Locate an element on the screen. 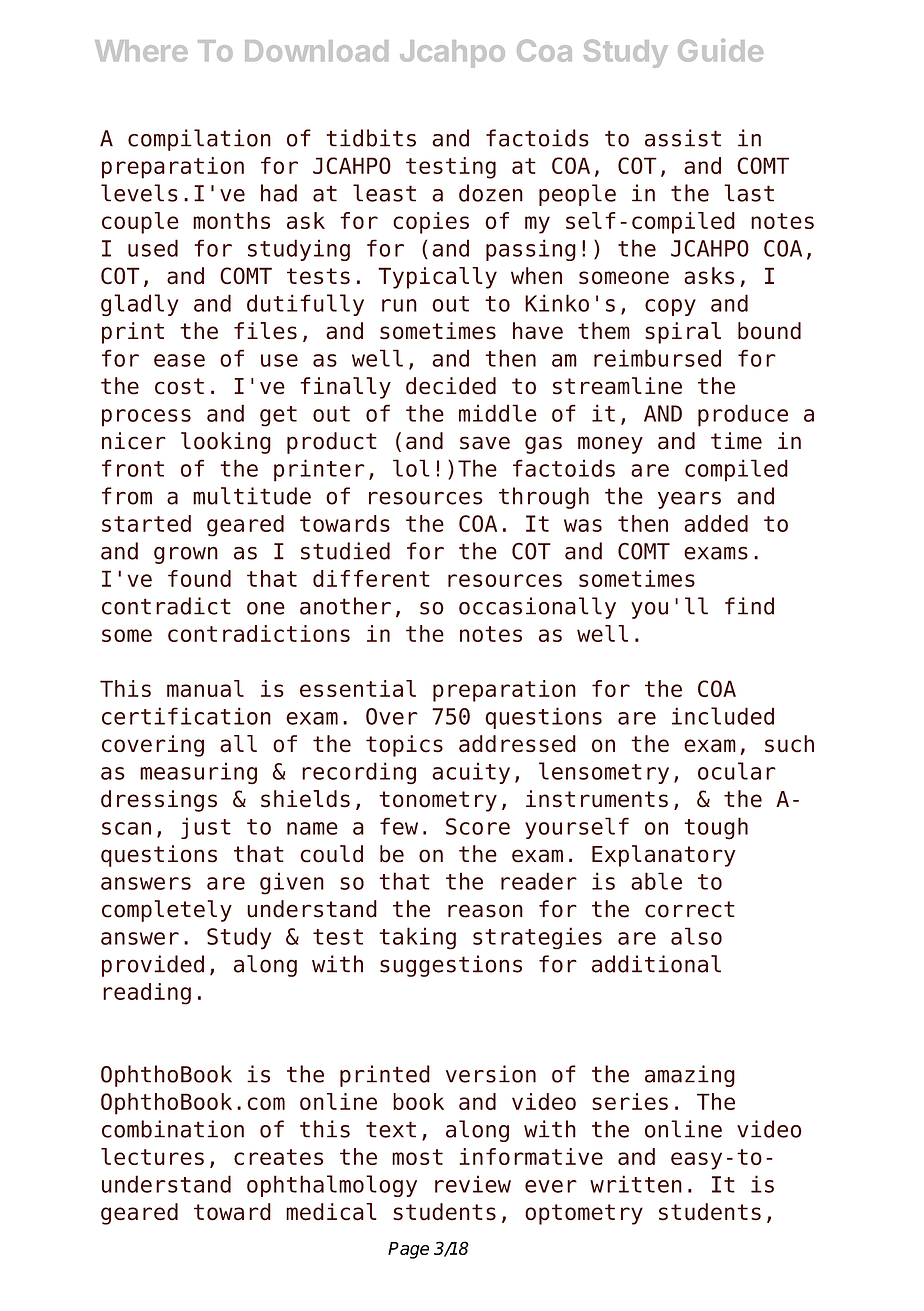  written is located at coordinates (636, 1184).
